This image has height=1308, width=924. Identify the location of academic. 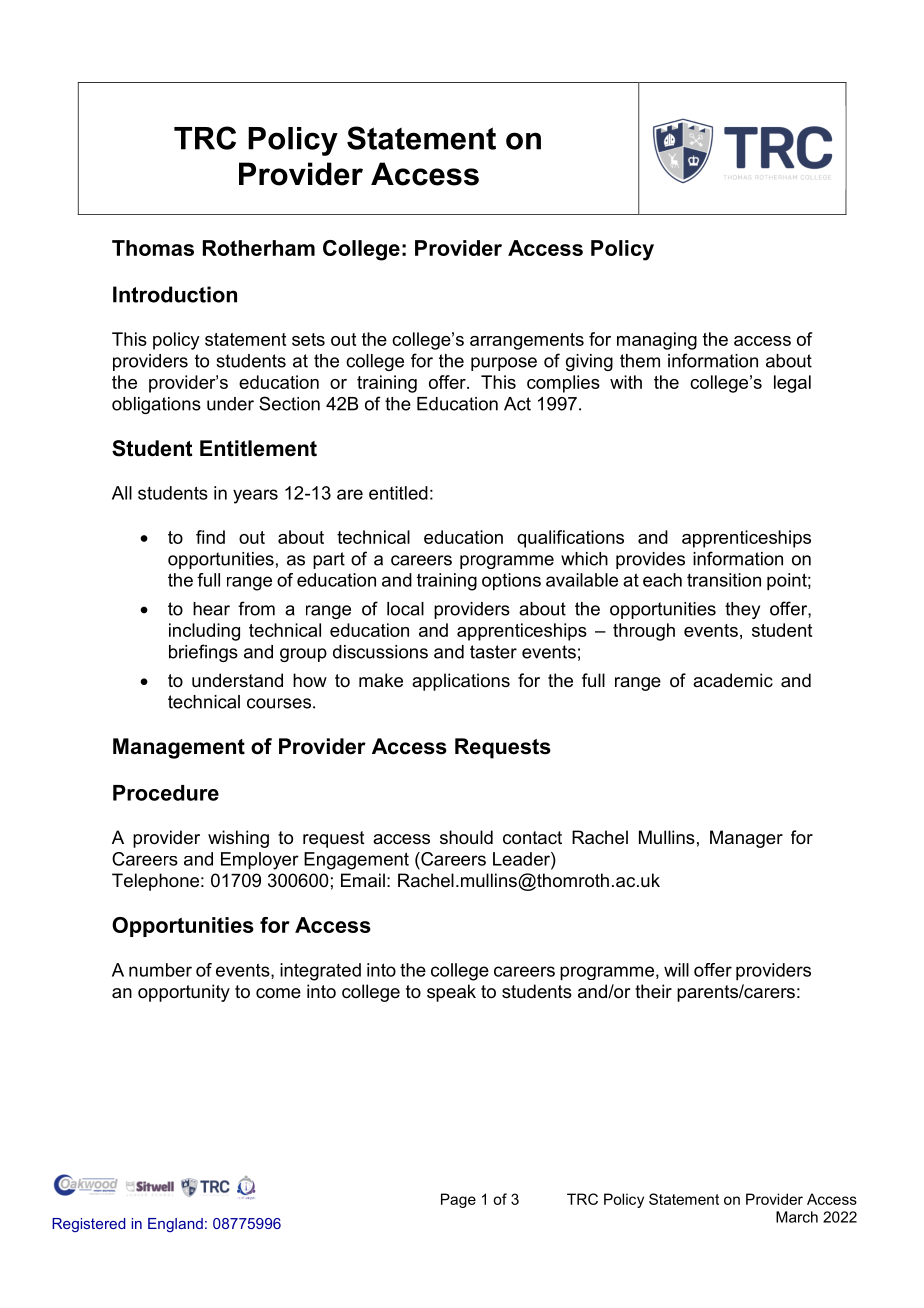
(733, 680).
